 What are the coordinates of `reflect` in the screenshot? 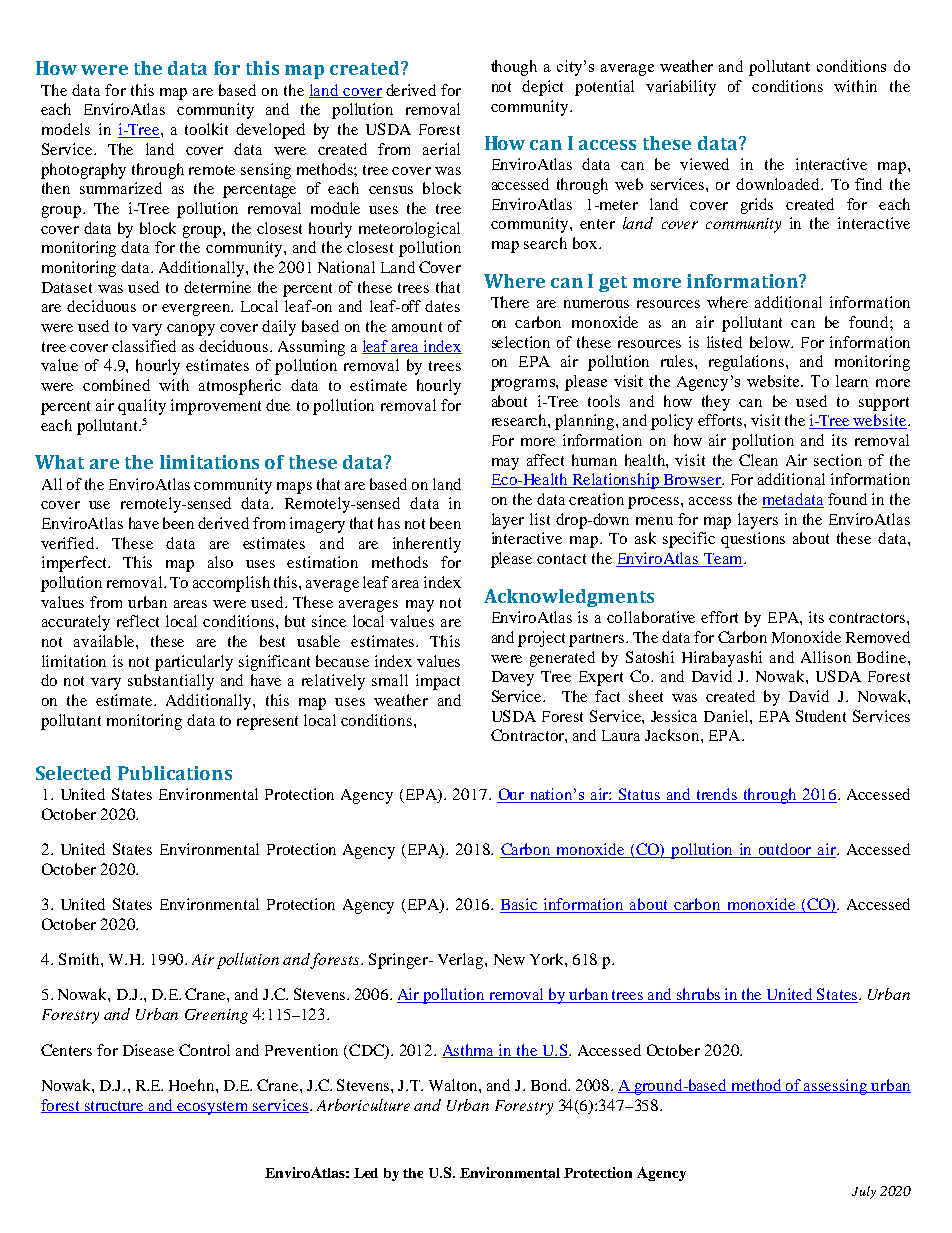 It's located at (138, 621).
